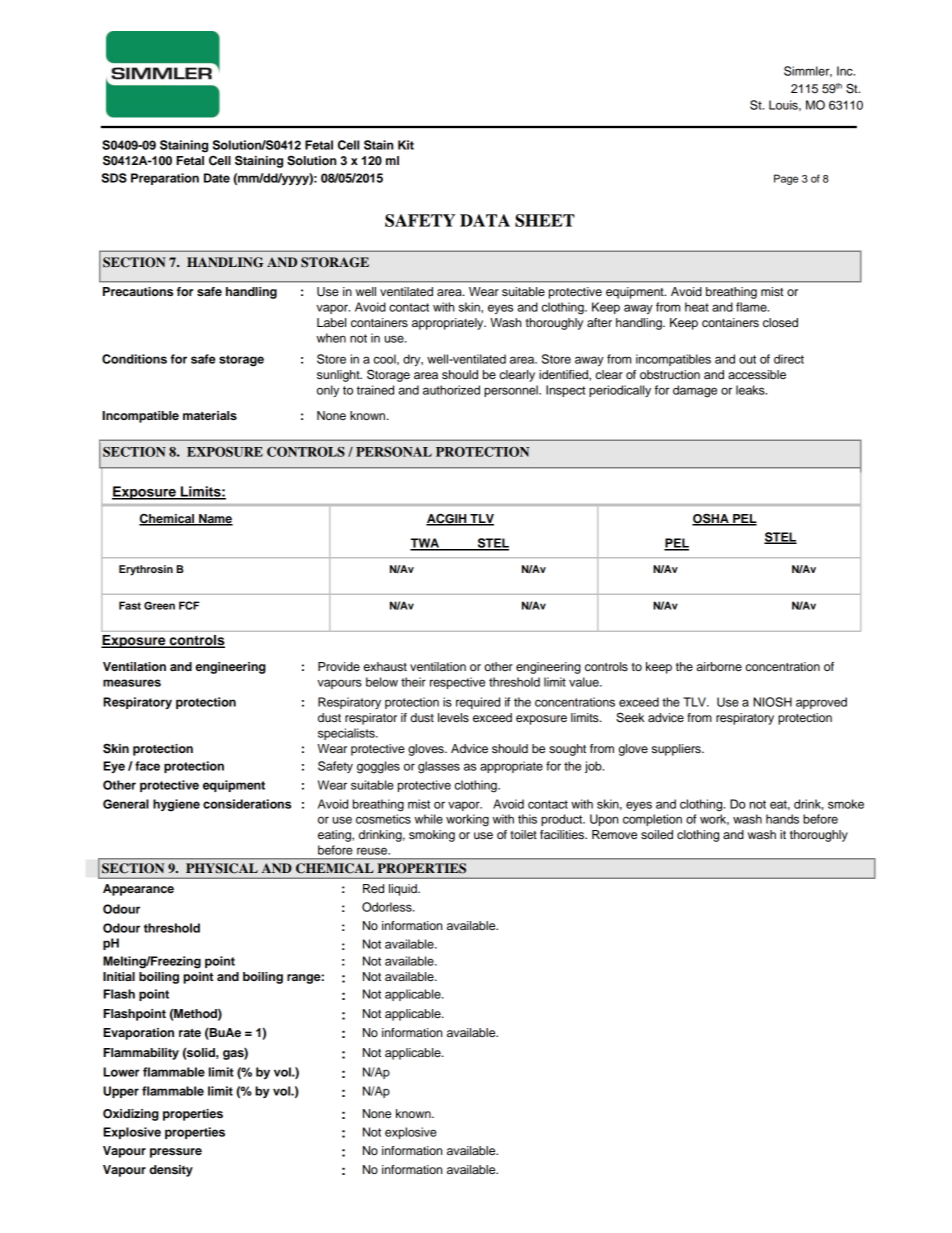 This page has height=1233, width=952. What do you see at coordinates (786, 179) in the page?
I see `Page` at bounding box center [786, 179].
